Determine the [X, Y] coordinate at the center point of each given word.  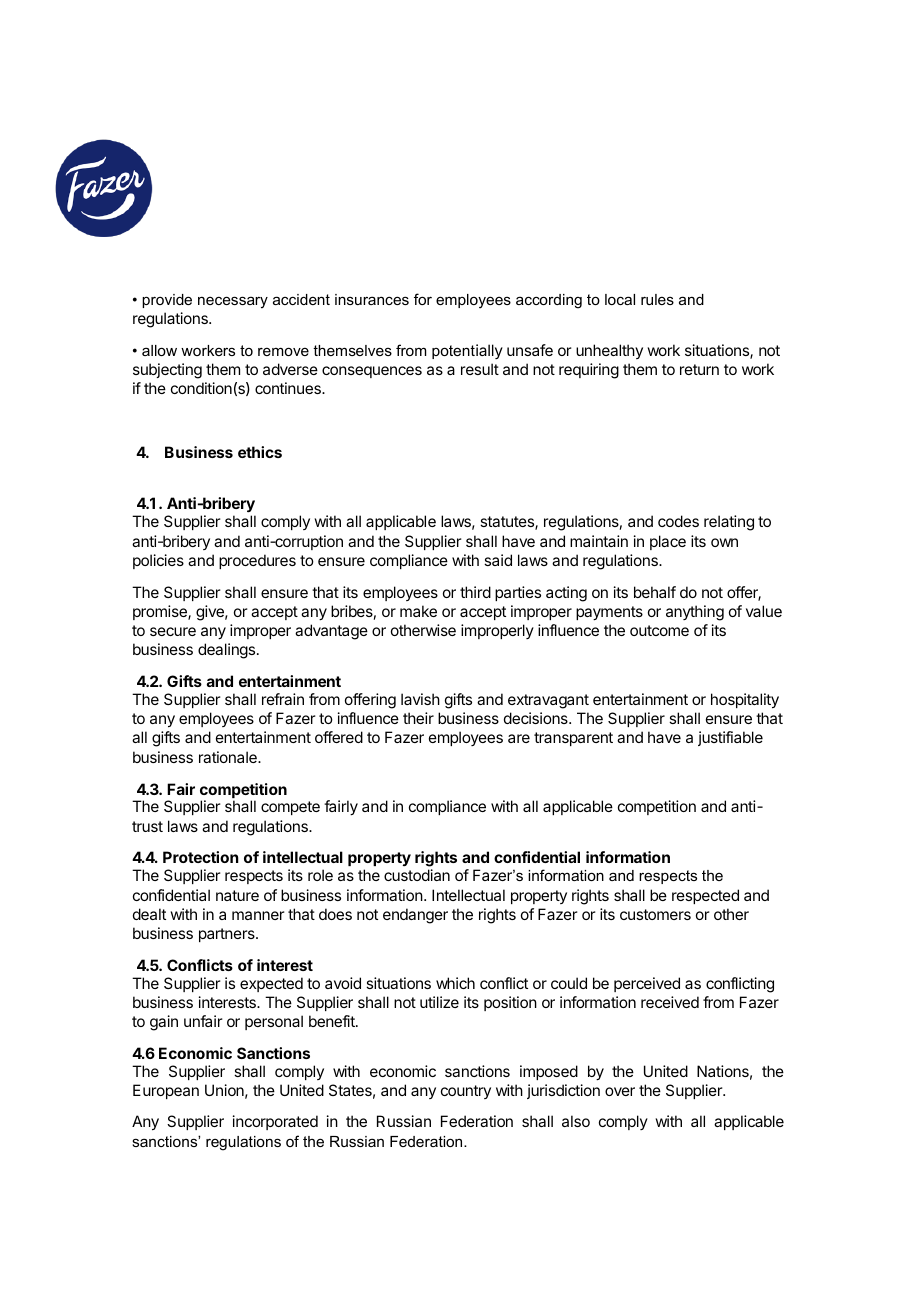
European [166, 1091]
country [466, 1092]
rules [657, 299]
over [620, 1091]
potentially [467, 351]
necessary [233, 302]
